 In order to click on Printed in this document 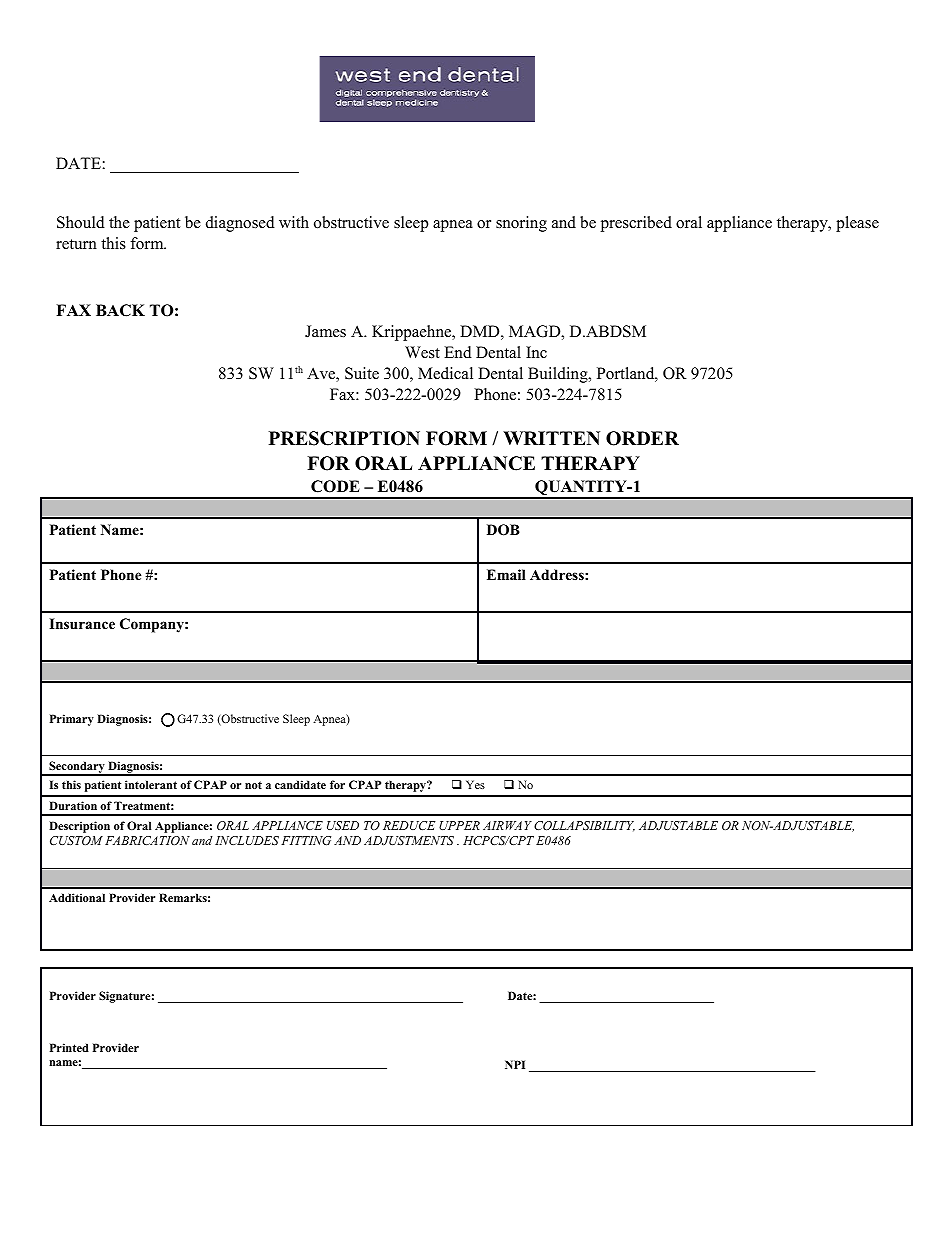, I will do `click(69, 1047)`.
